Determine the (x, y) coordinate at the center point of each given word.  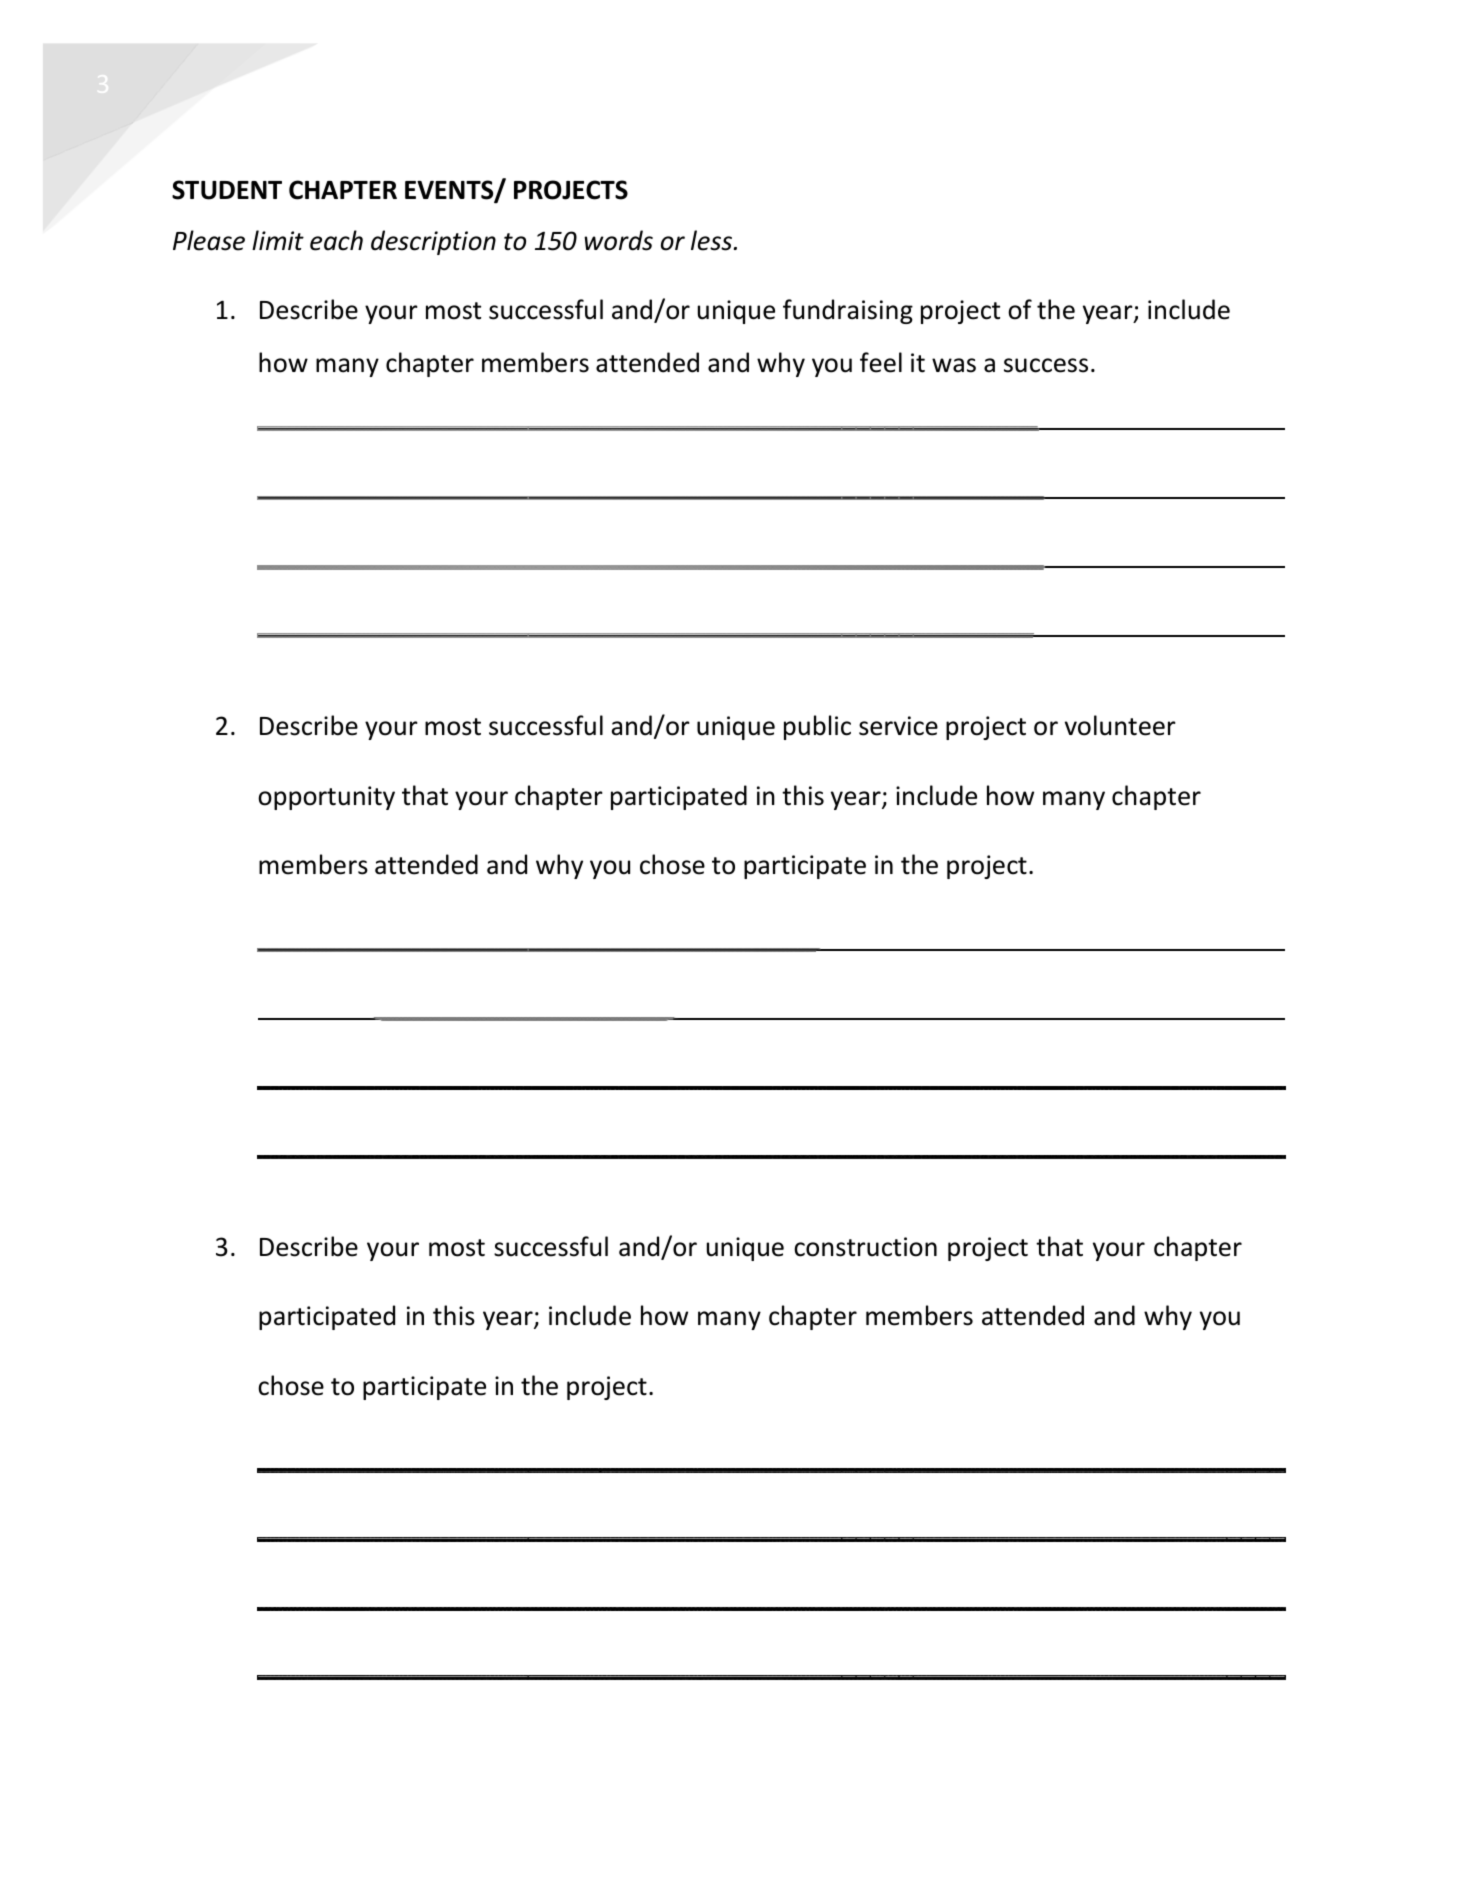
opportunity (326, 798)
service (898, 726)
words (618, 240)
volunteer (1120, 725)
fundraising (848, 311)
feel (881, 362)
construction (865, 1247)
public (817, 727)
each (336, 240)
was (954, 365)
